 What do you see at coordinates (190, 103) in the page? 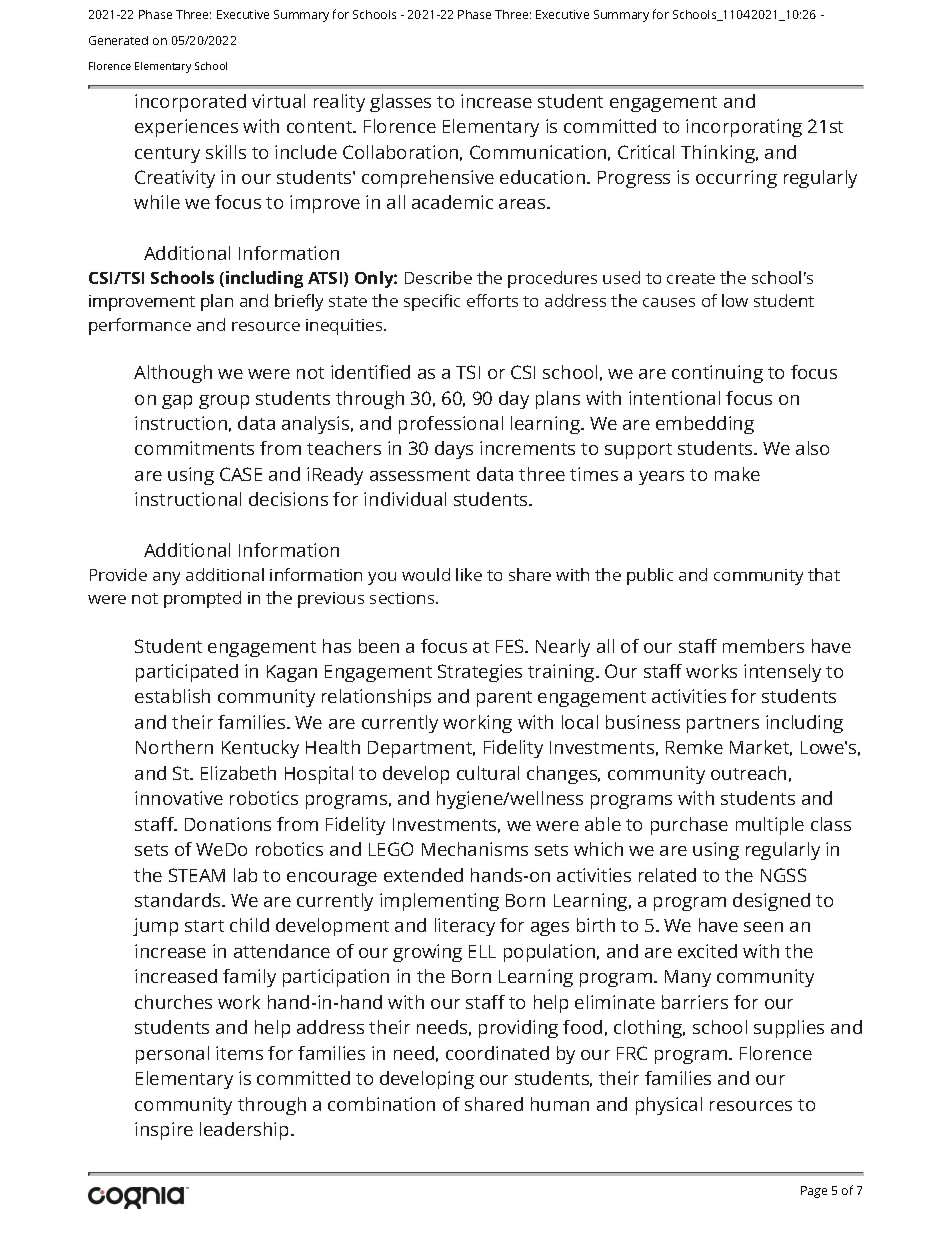
I see `incorporated` at bounding box center [190, 103].
